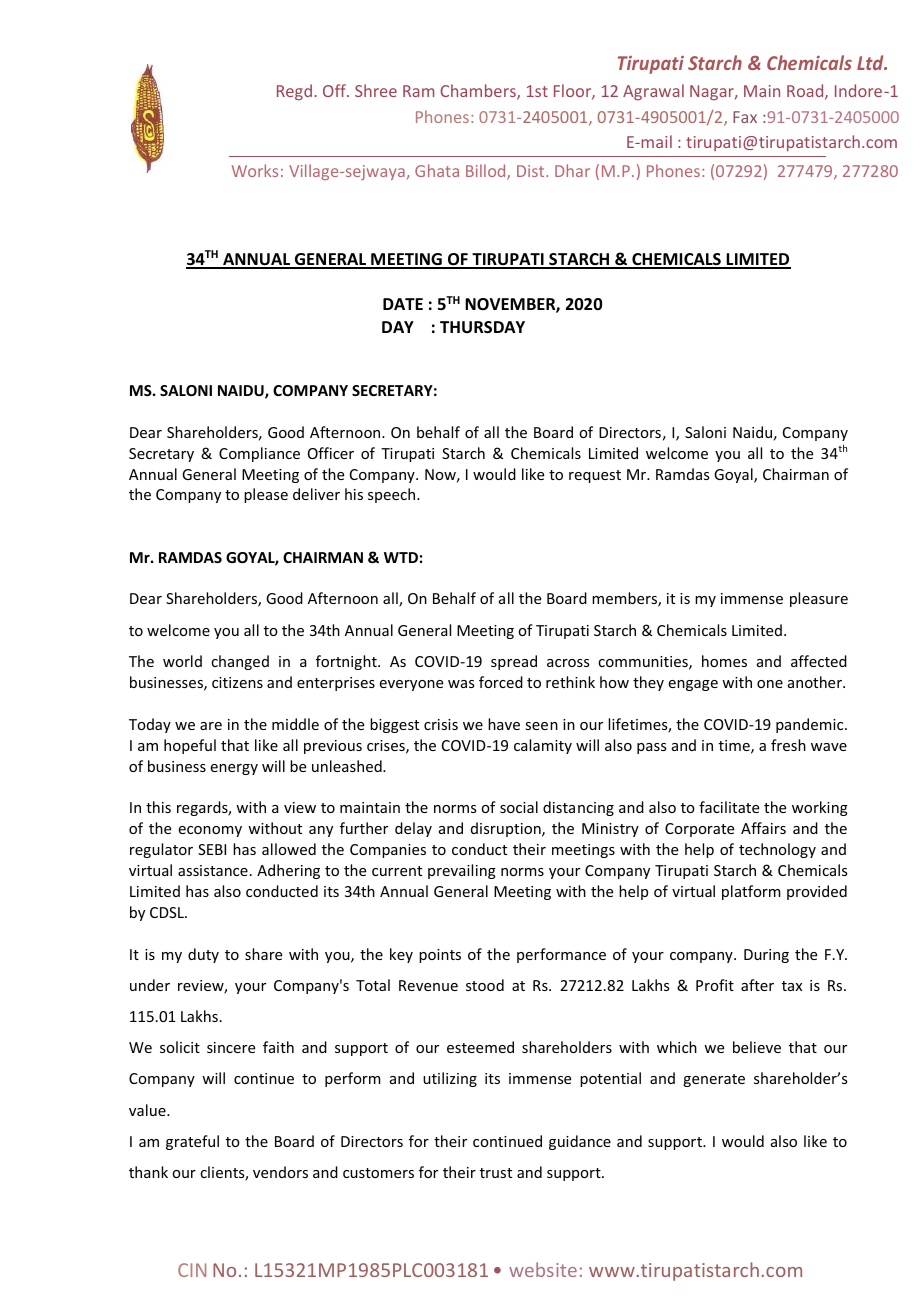 The height and width of the image is (1308, 924). Describe the element at coordinates (714, 1080) in the image. I see `generate` at that location.
